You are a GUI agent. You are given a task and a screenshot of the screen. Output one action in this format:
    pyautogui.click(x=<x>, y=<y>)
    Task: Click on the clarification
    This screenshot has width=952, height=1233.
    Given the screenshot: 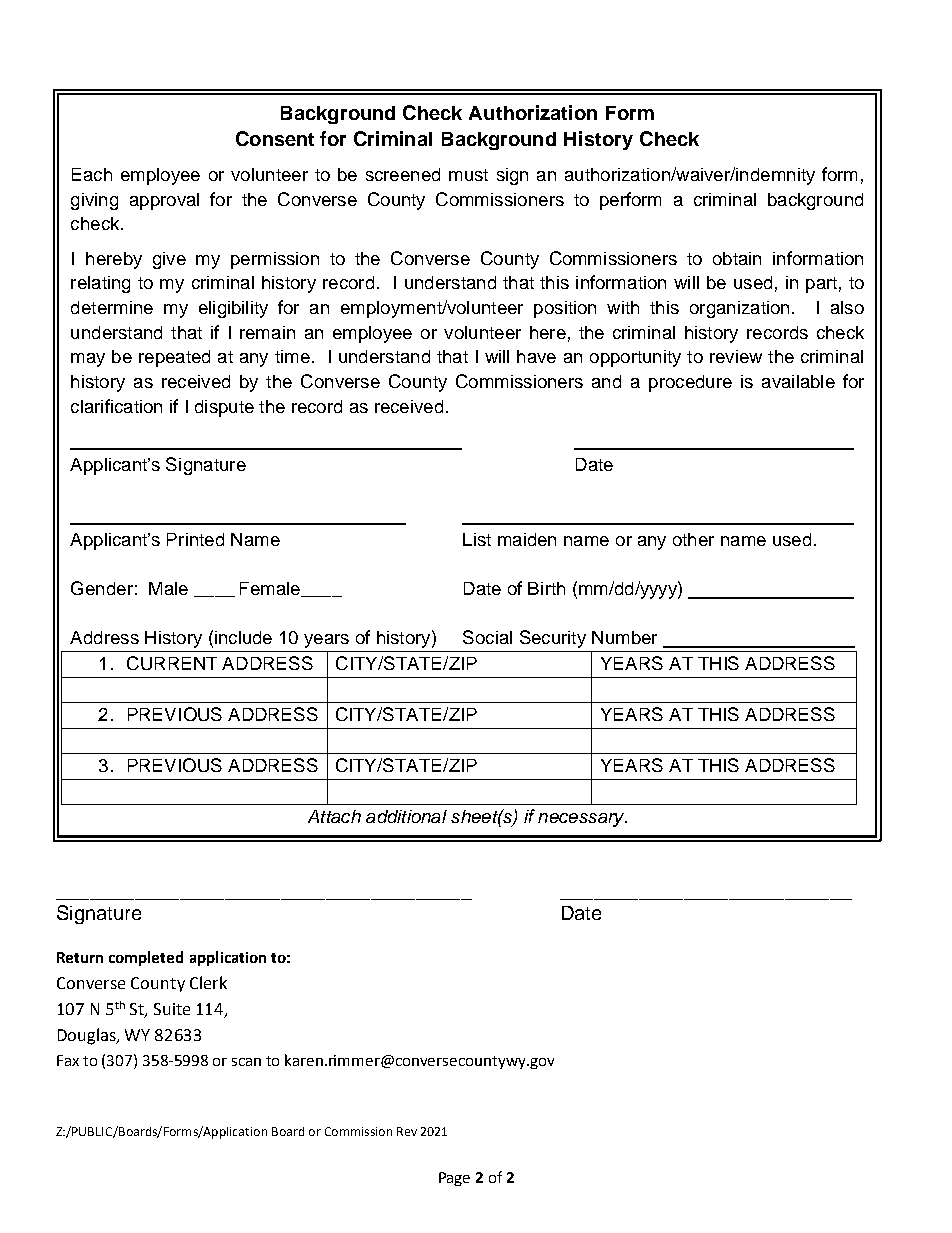 What is the action you would take?
    pyautogui.click(x=116, y=406)
